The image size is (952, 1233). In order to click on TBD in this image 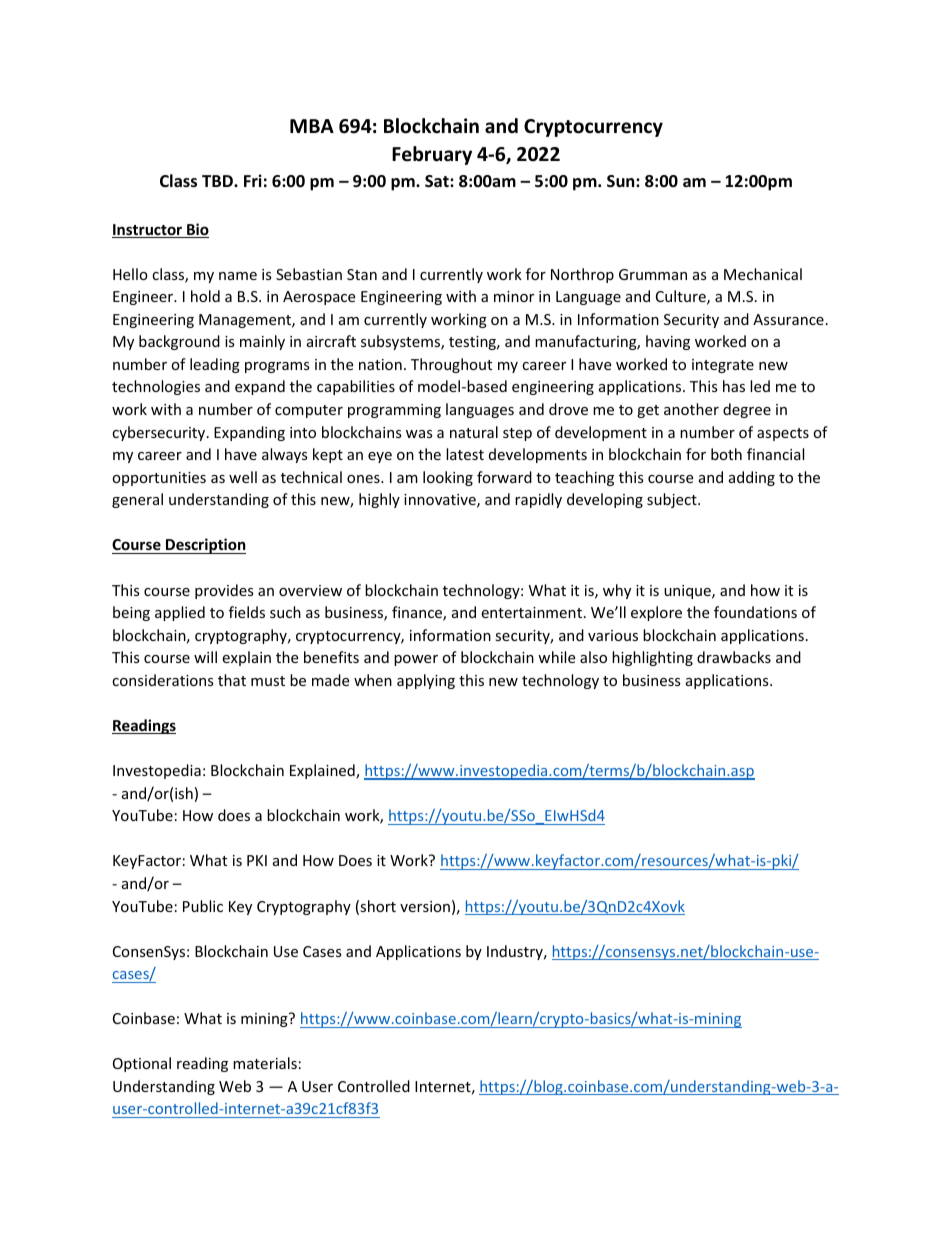, I will do `click(218, 181)`.
